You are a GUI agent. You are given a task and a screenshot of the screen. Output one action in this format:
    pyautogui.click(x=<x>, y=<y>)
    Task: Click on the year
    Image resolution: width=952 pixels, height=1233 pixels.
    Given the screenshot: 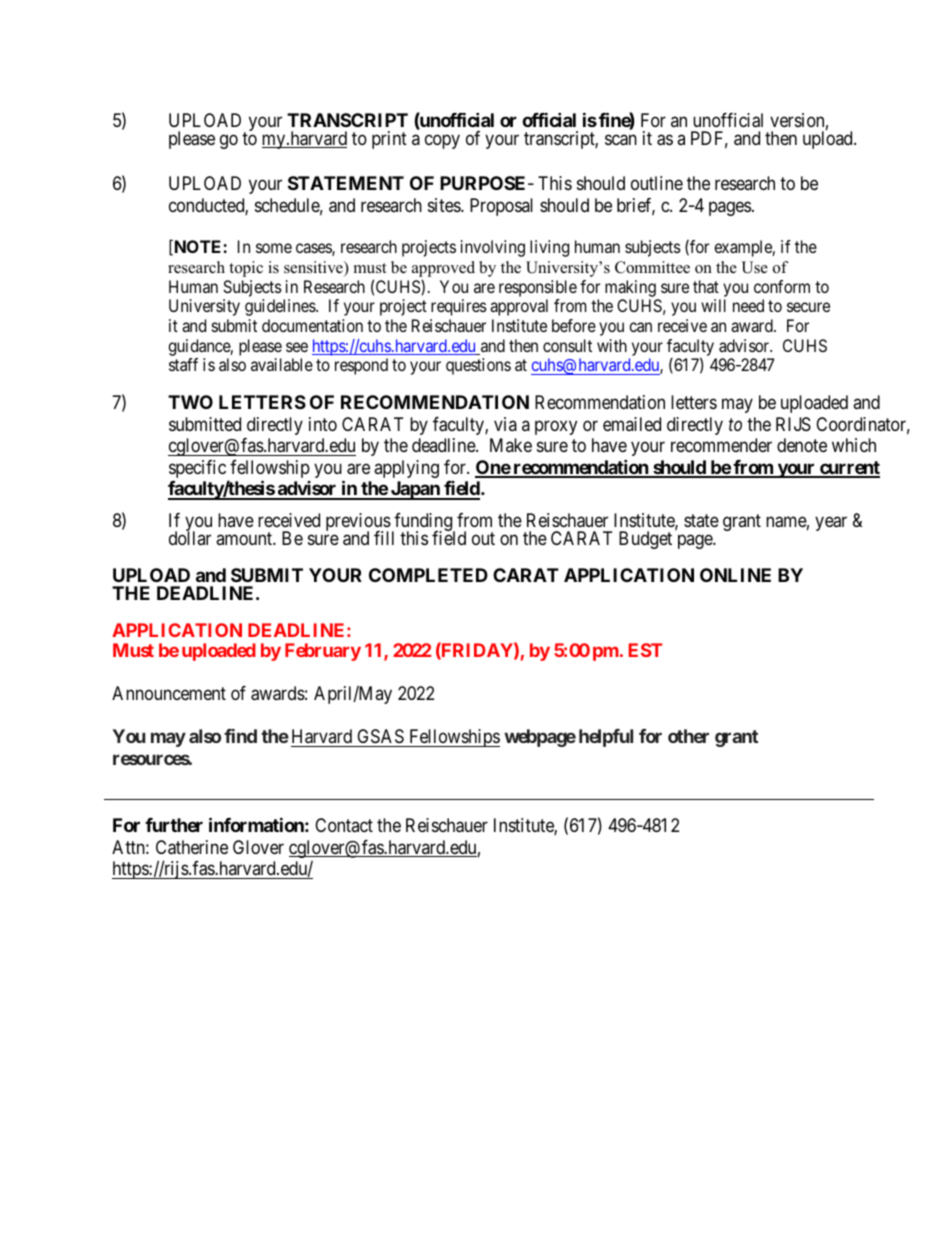 What is the action you would take?
    pyautogui.click(x=831, y=524)
